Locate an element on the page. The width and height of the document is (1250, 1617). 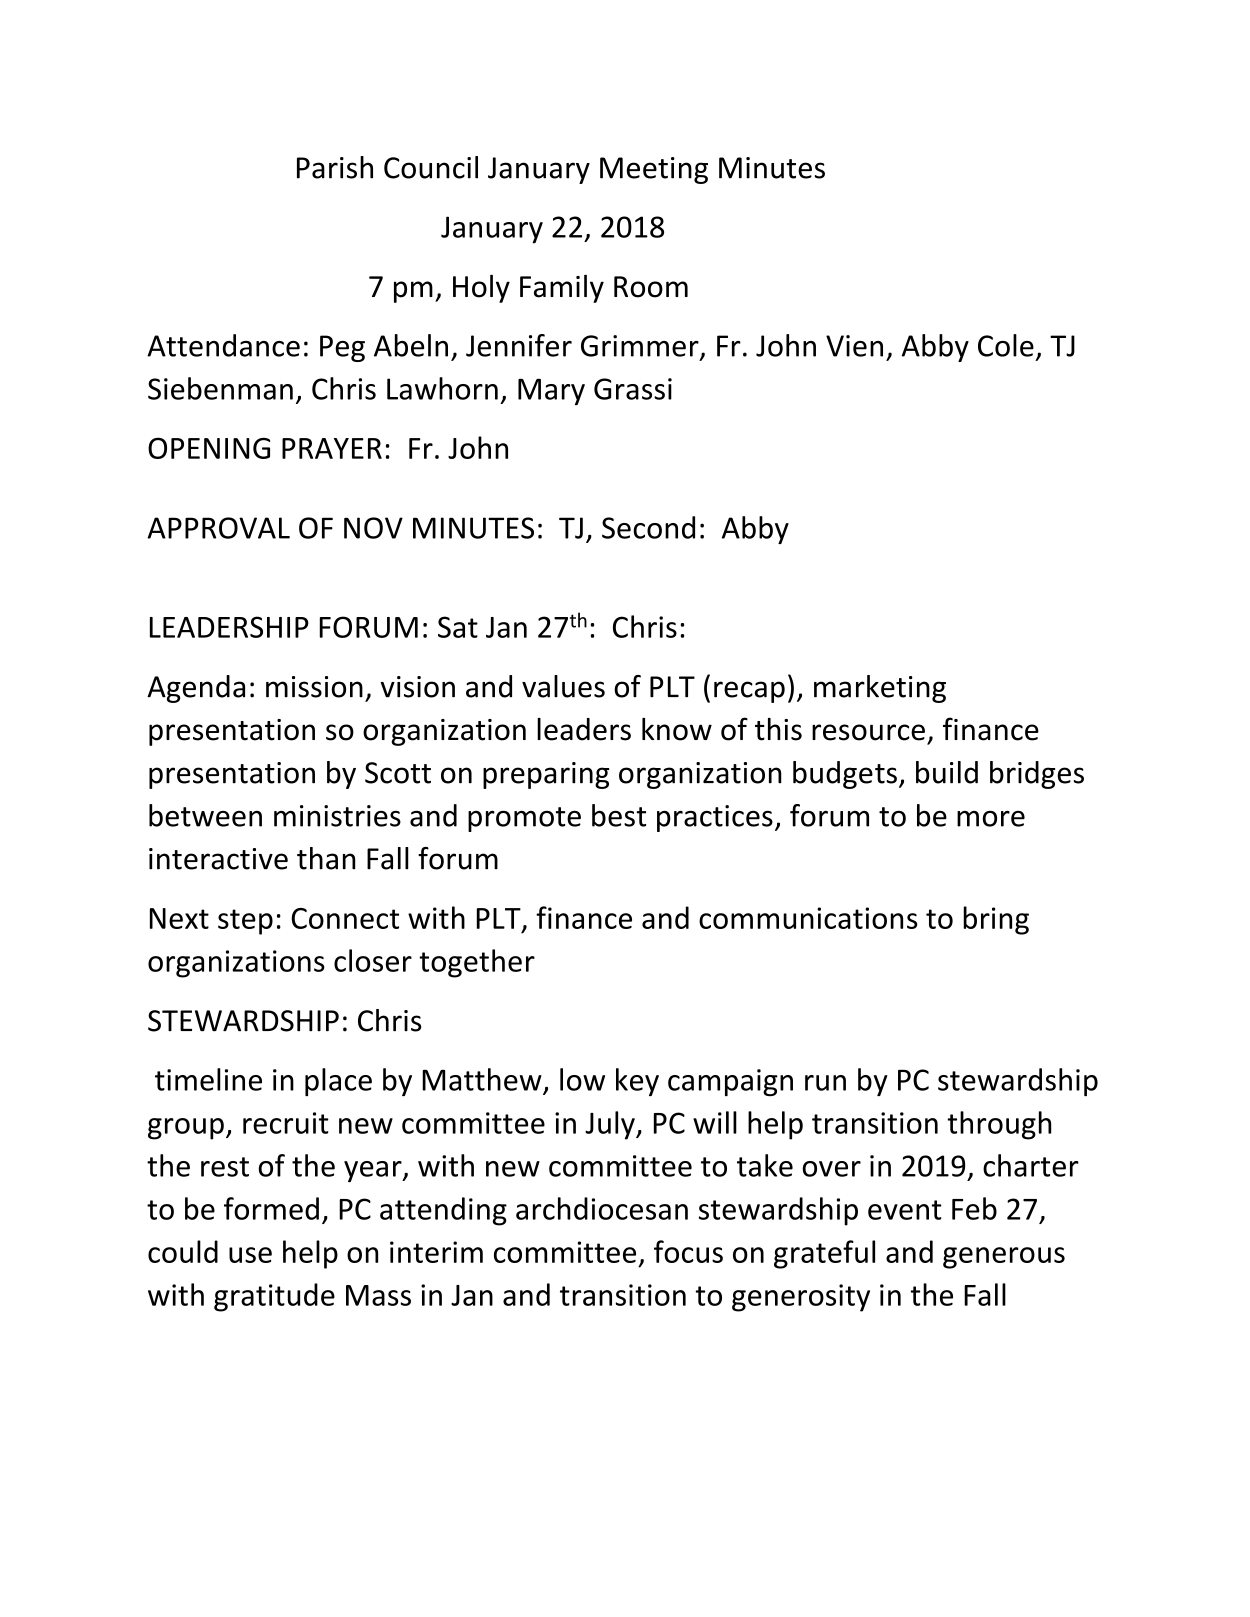
Parish is located at coordinates (335, 167).
